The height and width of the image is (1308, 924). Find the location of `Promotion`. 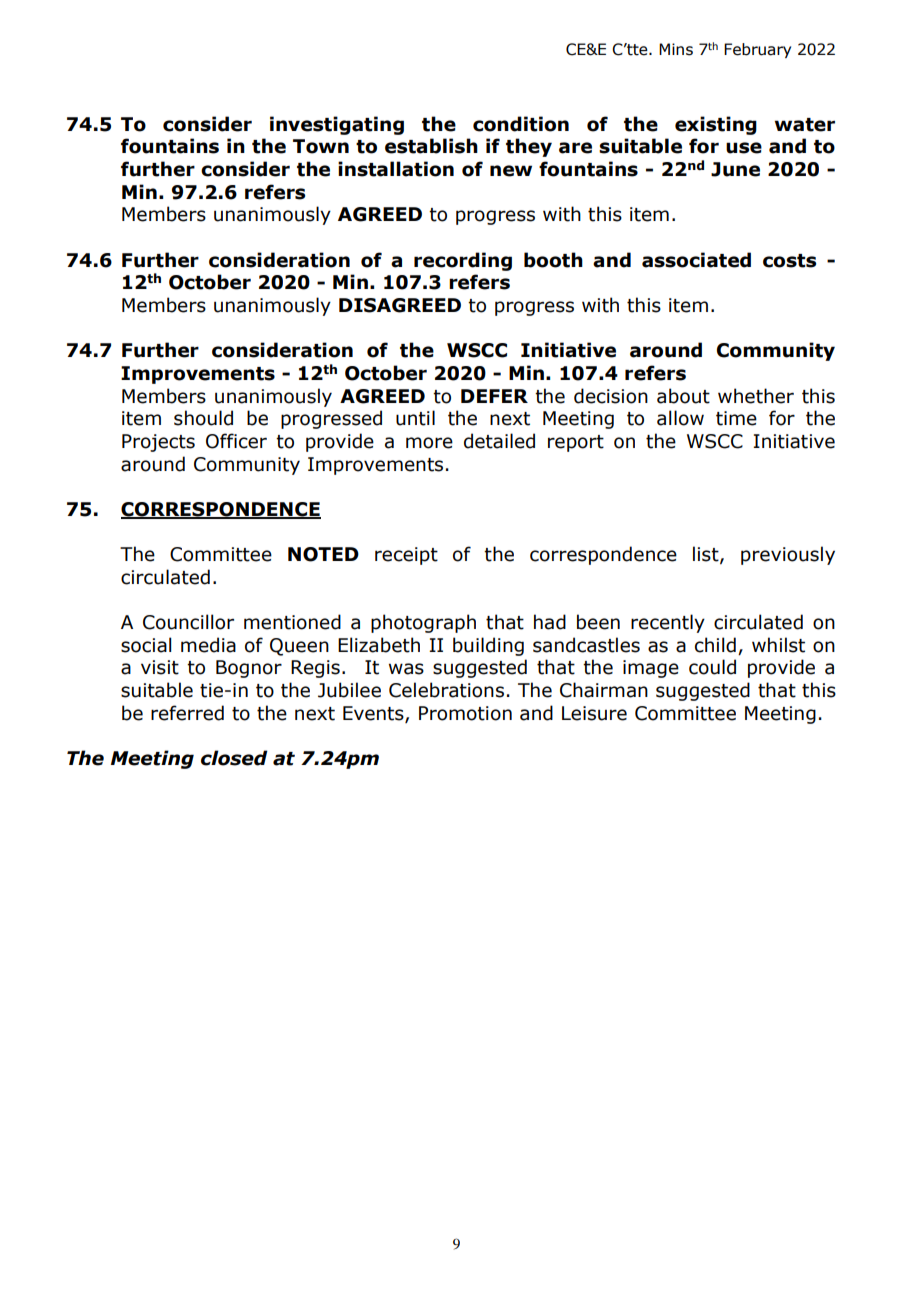

Promotion is located at coordinates (465, 713).
